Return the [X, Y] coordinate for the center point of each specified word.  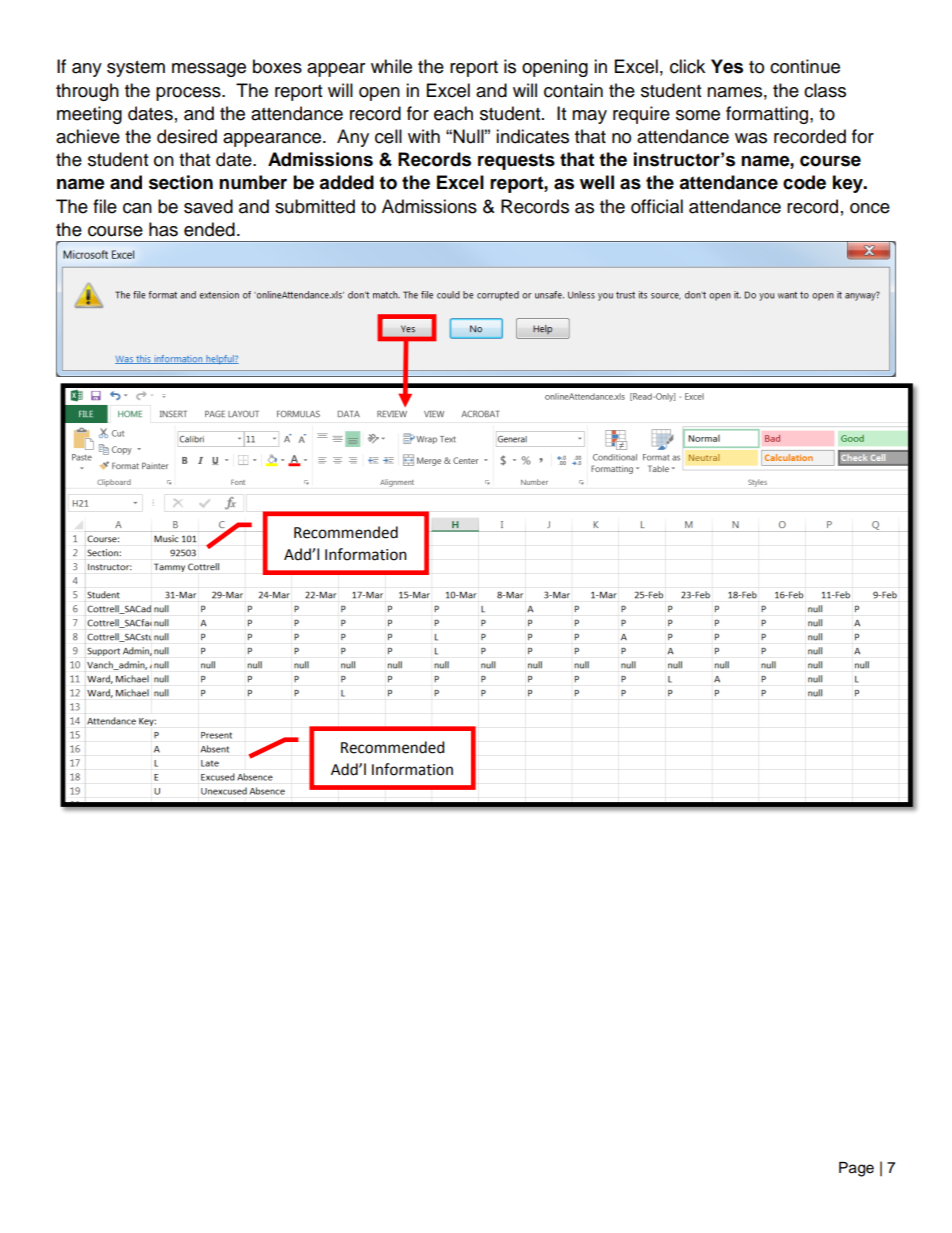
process [189, 94]
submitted [315, 206]
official [657, 206]
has [163, 229]
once [870, 208]
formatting [768, 115]
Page [856, 1169]
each [453, 113]
